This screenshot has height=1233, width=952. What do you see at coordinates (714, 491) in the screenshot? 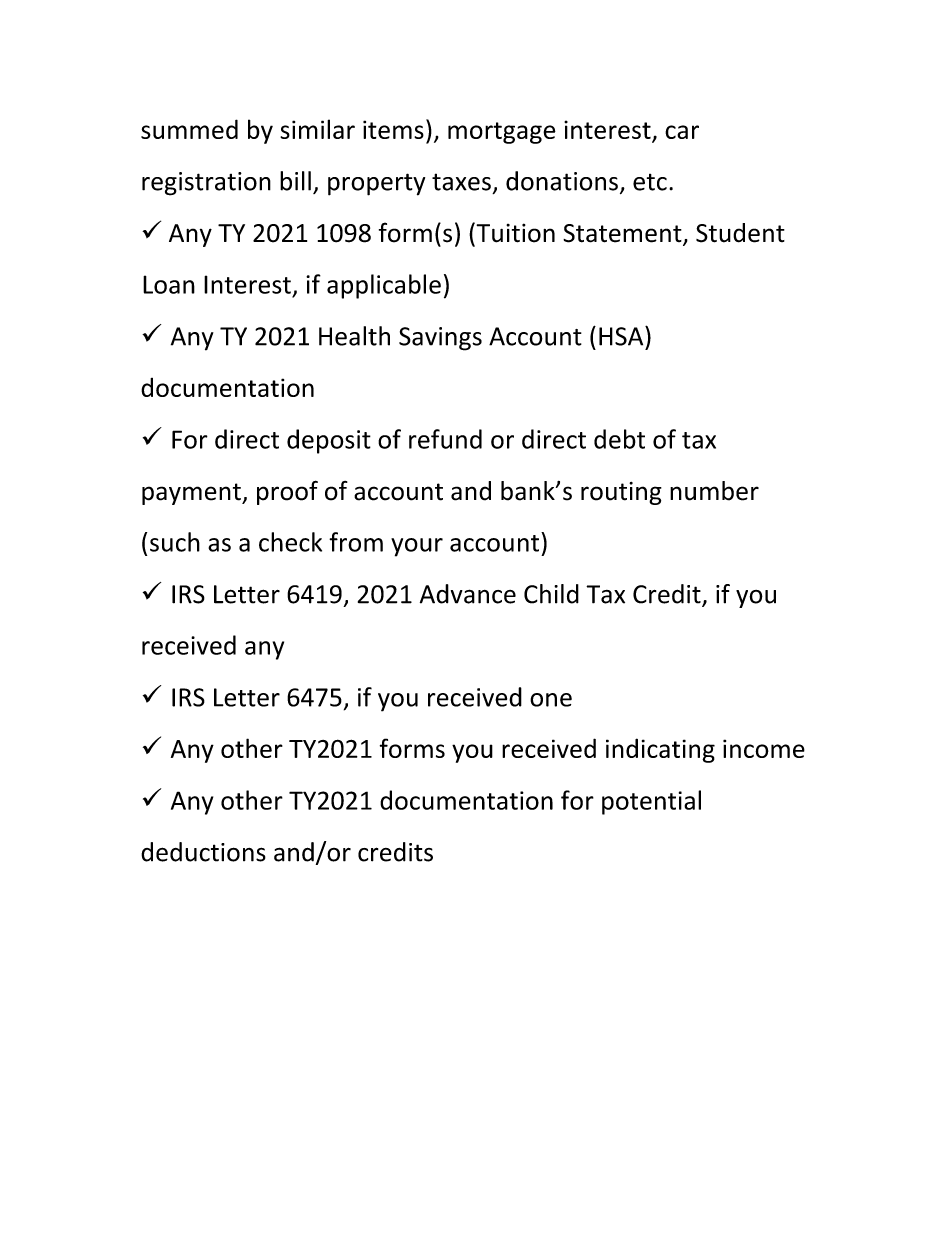
I see `number` at bounding box center [714, 491].
